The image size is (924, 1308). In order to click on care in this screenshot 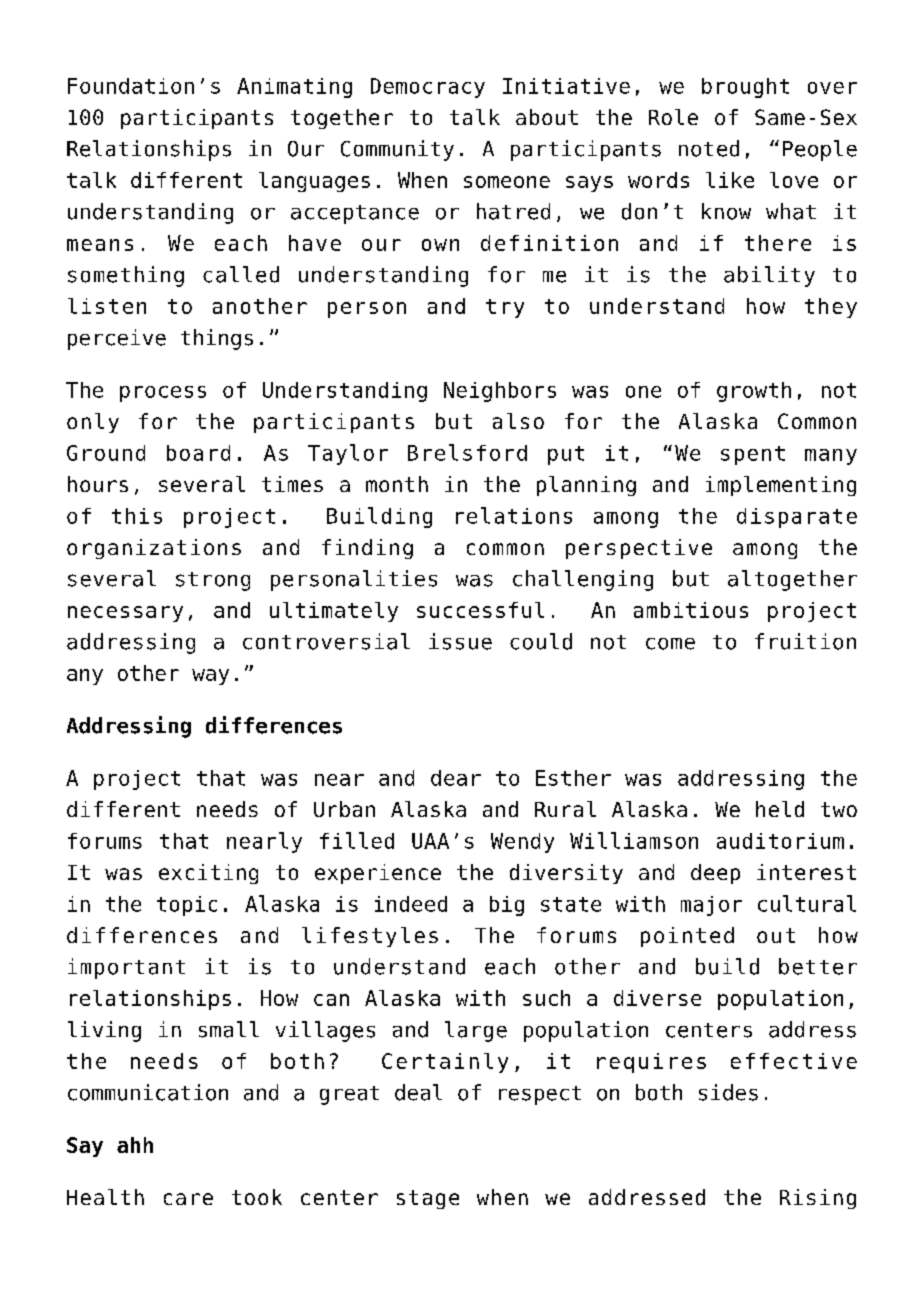, I will do `click(188, 1199)`.
